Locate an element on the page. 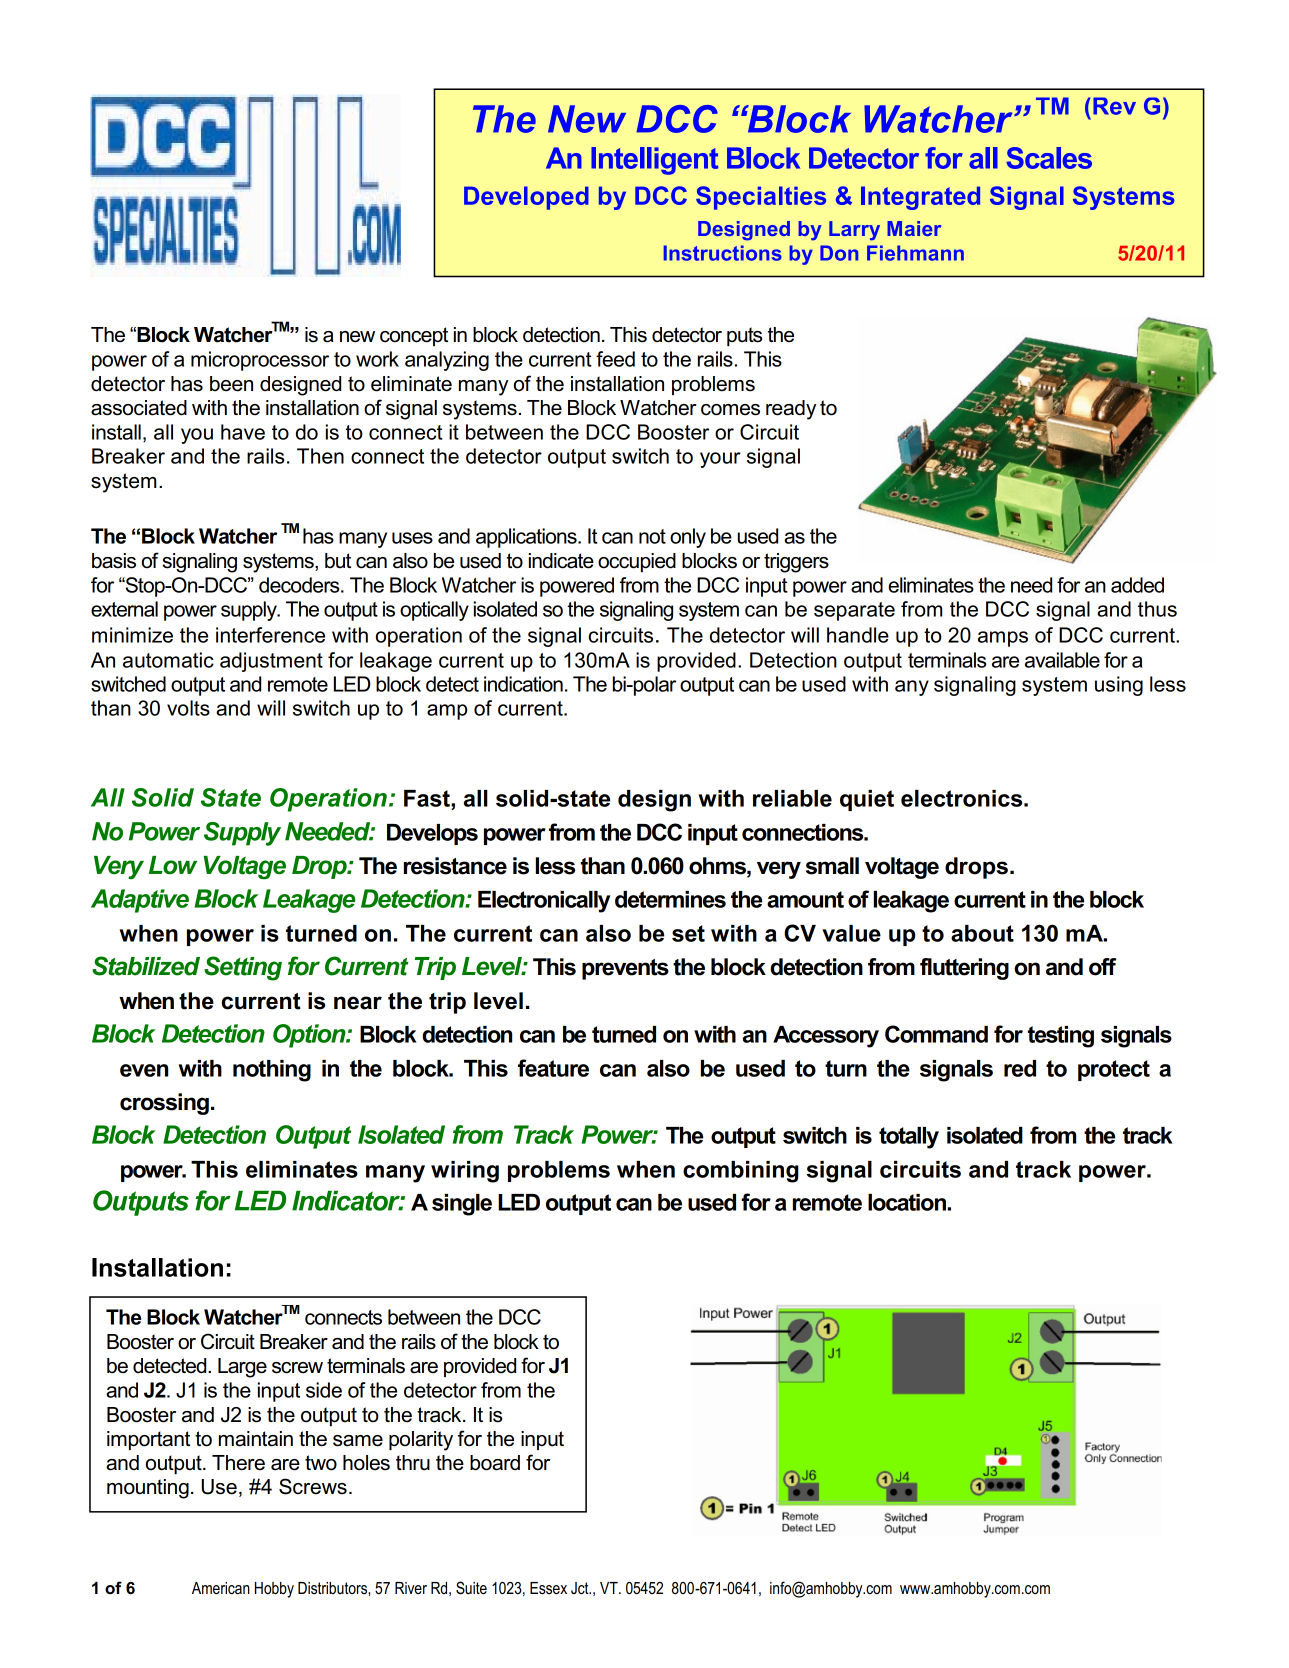 This image has width=1289, height=1668. American is located at coordinates (221, 1588).
